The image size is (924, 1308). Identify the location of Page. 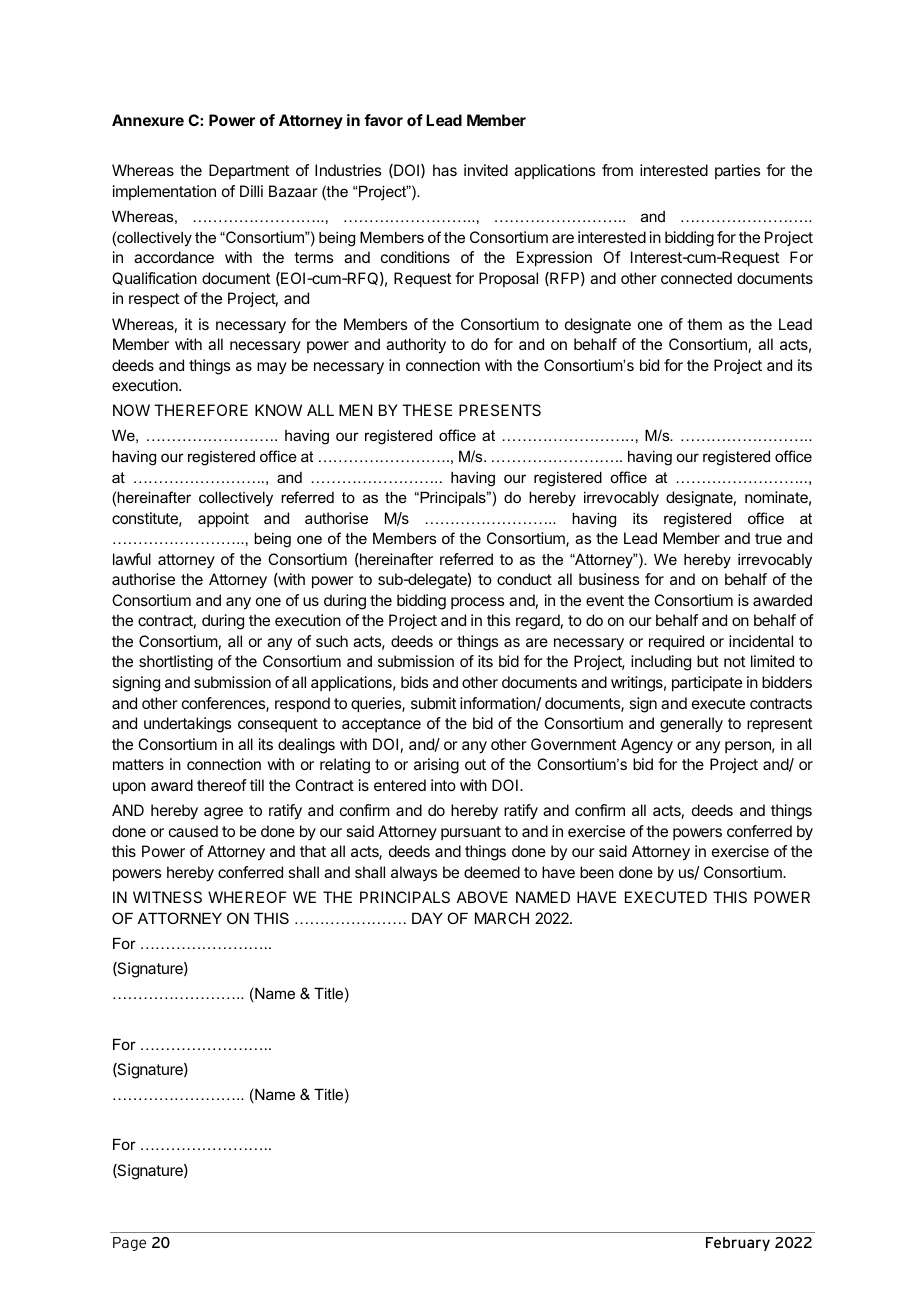
(129, 1244).
